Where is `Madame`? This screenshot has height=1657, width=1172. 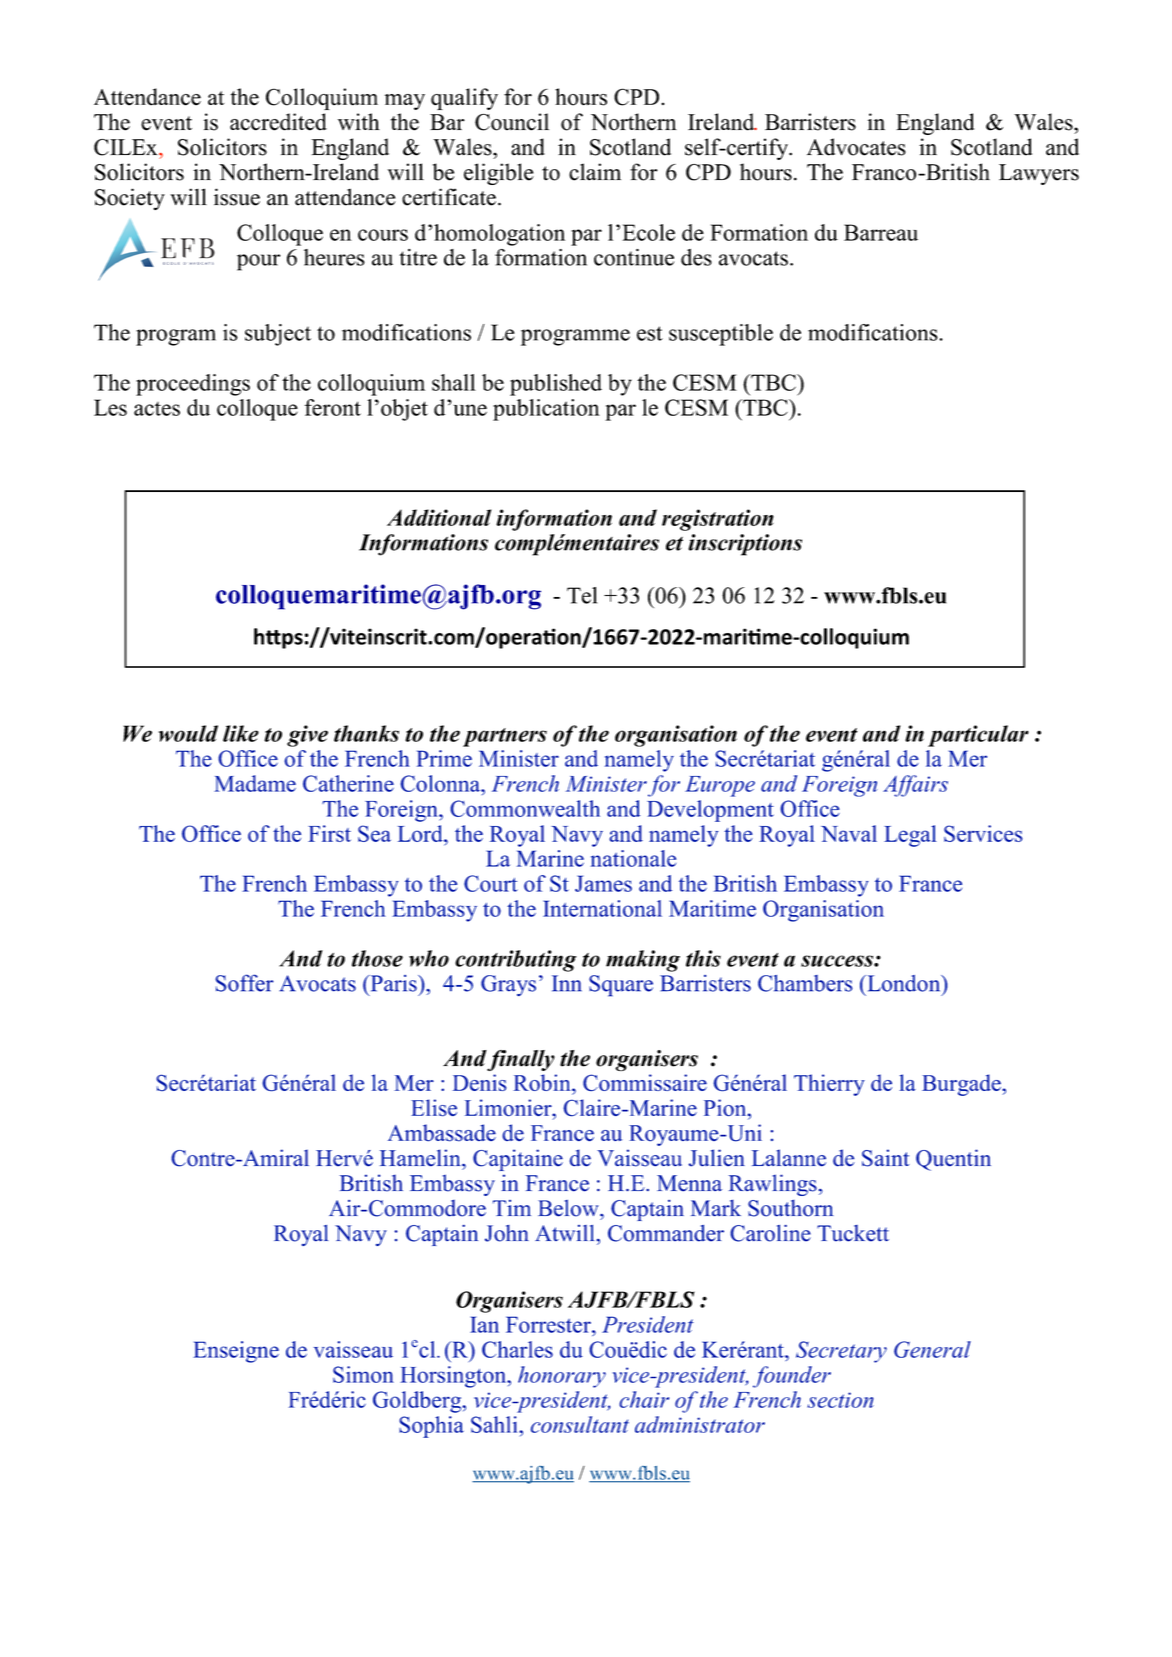
Madame is located at coordinates (255, 783).
